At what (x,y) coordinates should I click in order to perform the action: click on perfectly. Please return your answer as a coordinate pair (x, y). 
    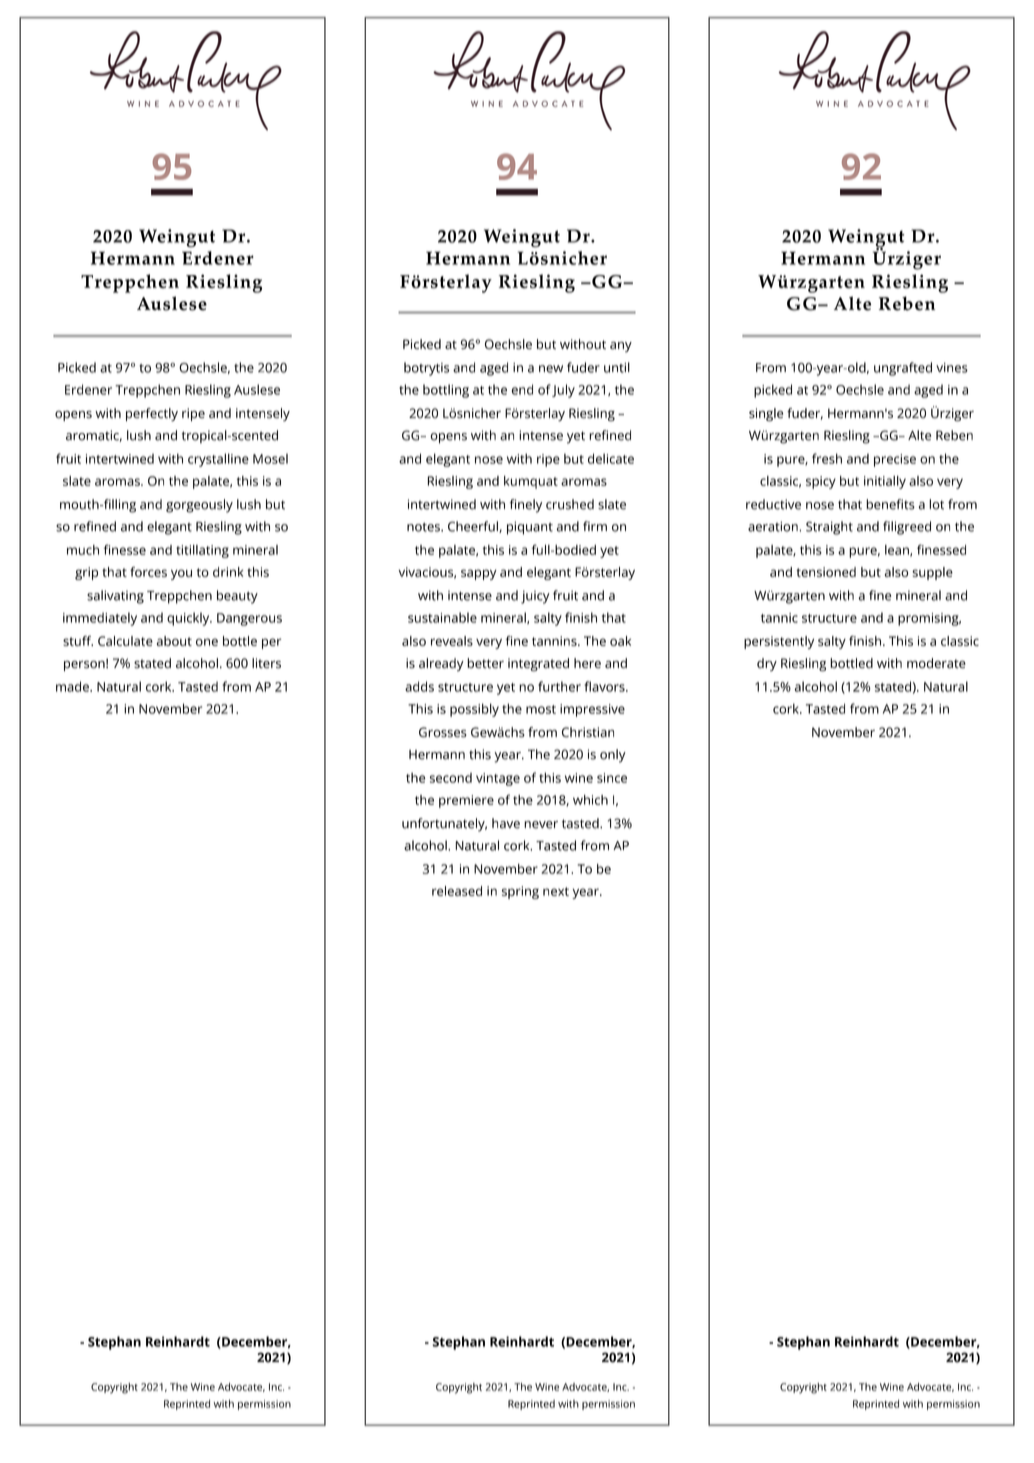
    Looking at the image, I should click on (152, 414).
